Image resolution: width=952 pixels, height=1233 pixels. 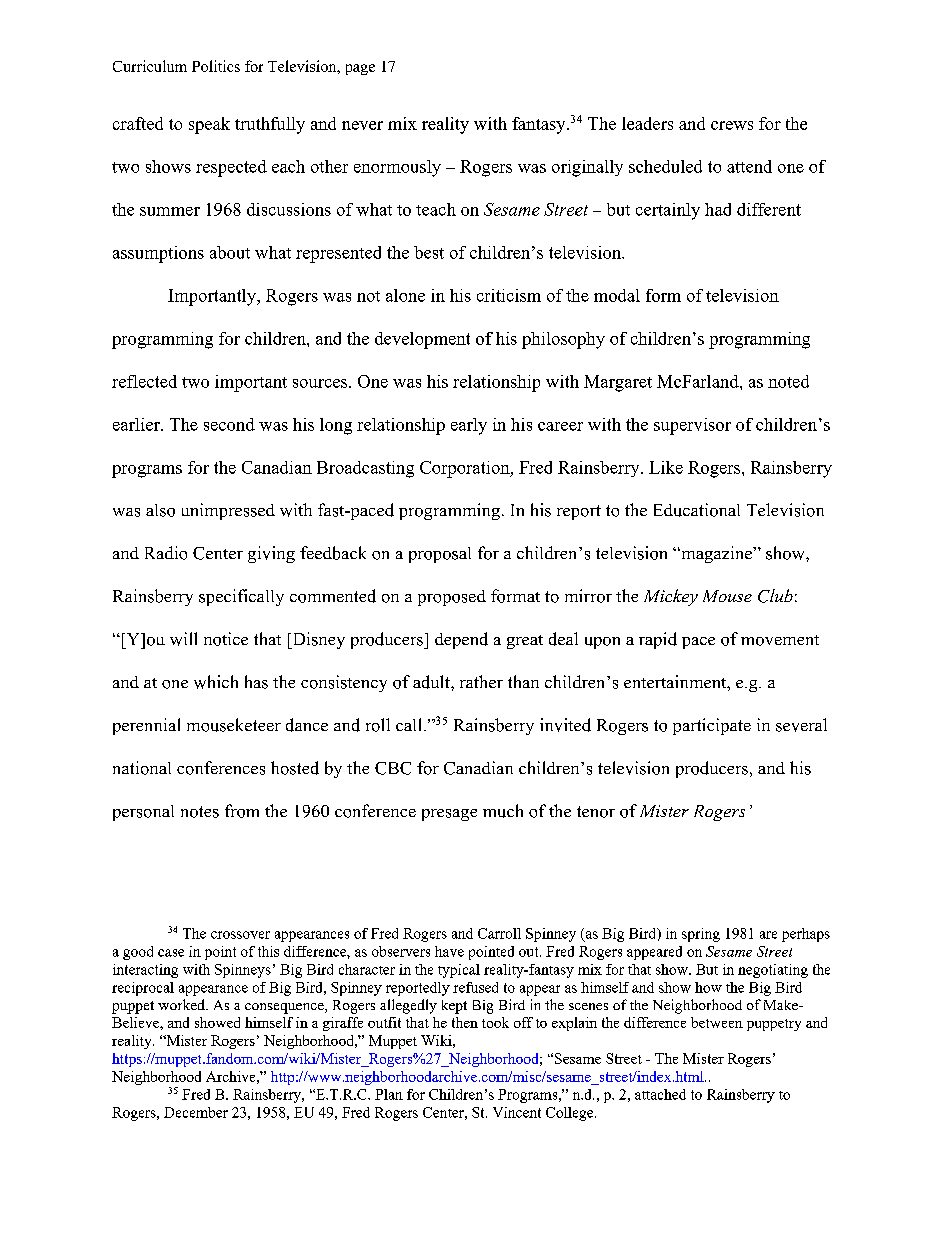 What do you see at coordinates (717, 554) in the image?
I see `magazine` at bounding box center [717, 554].
